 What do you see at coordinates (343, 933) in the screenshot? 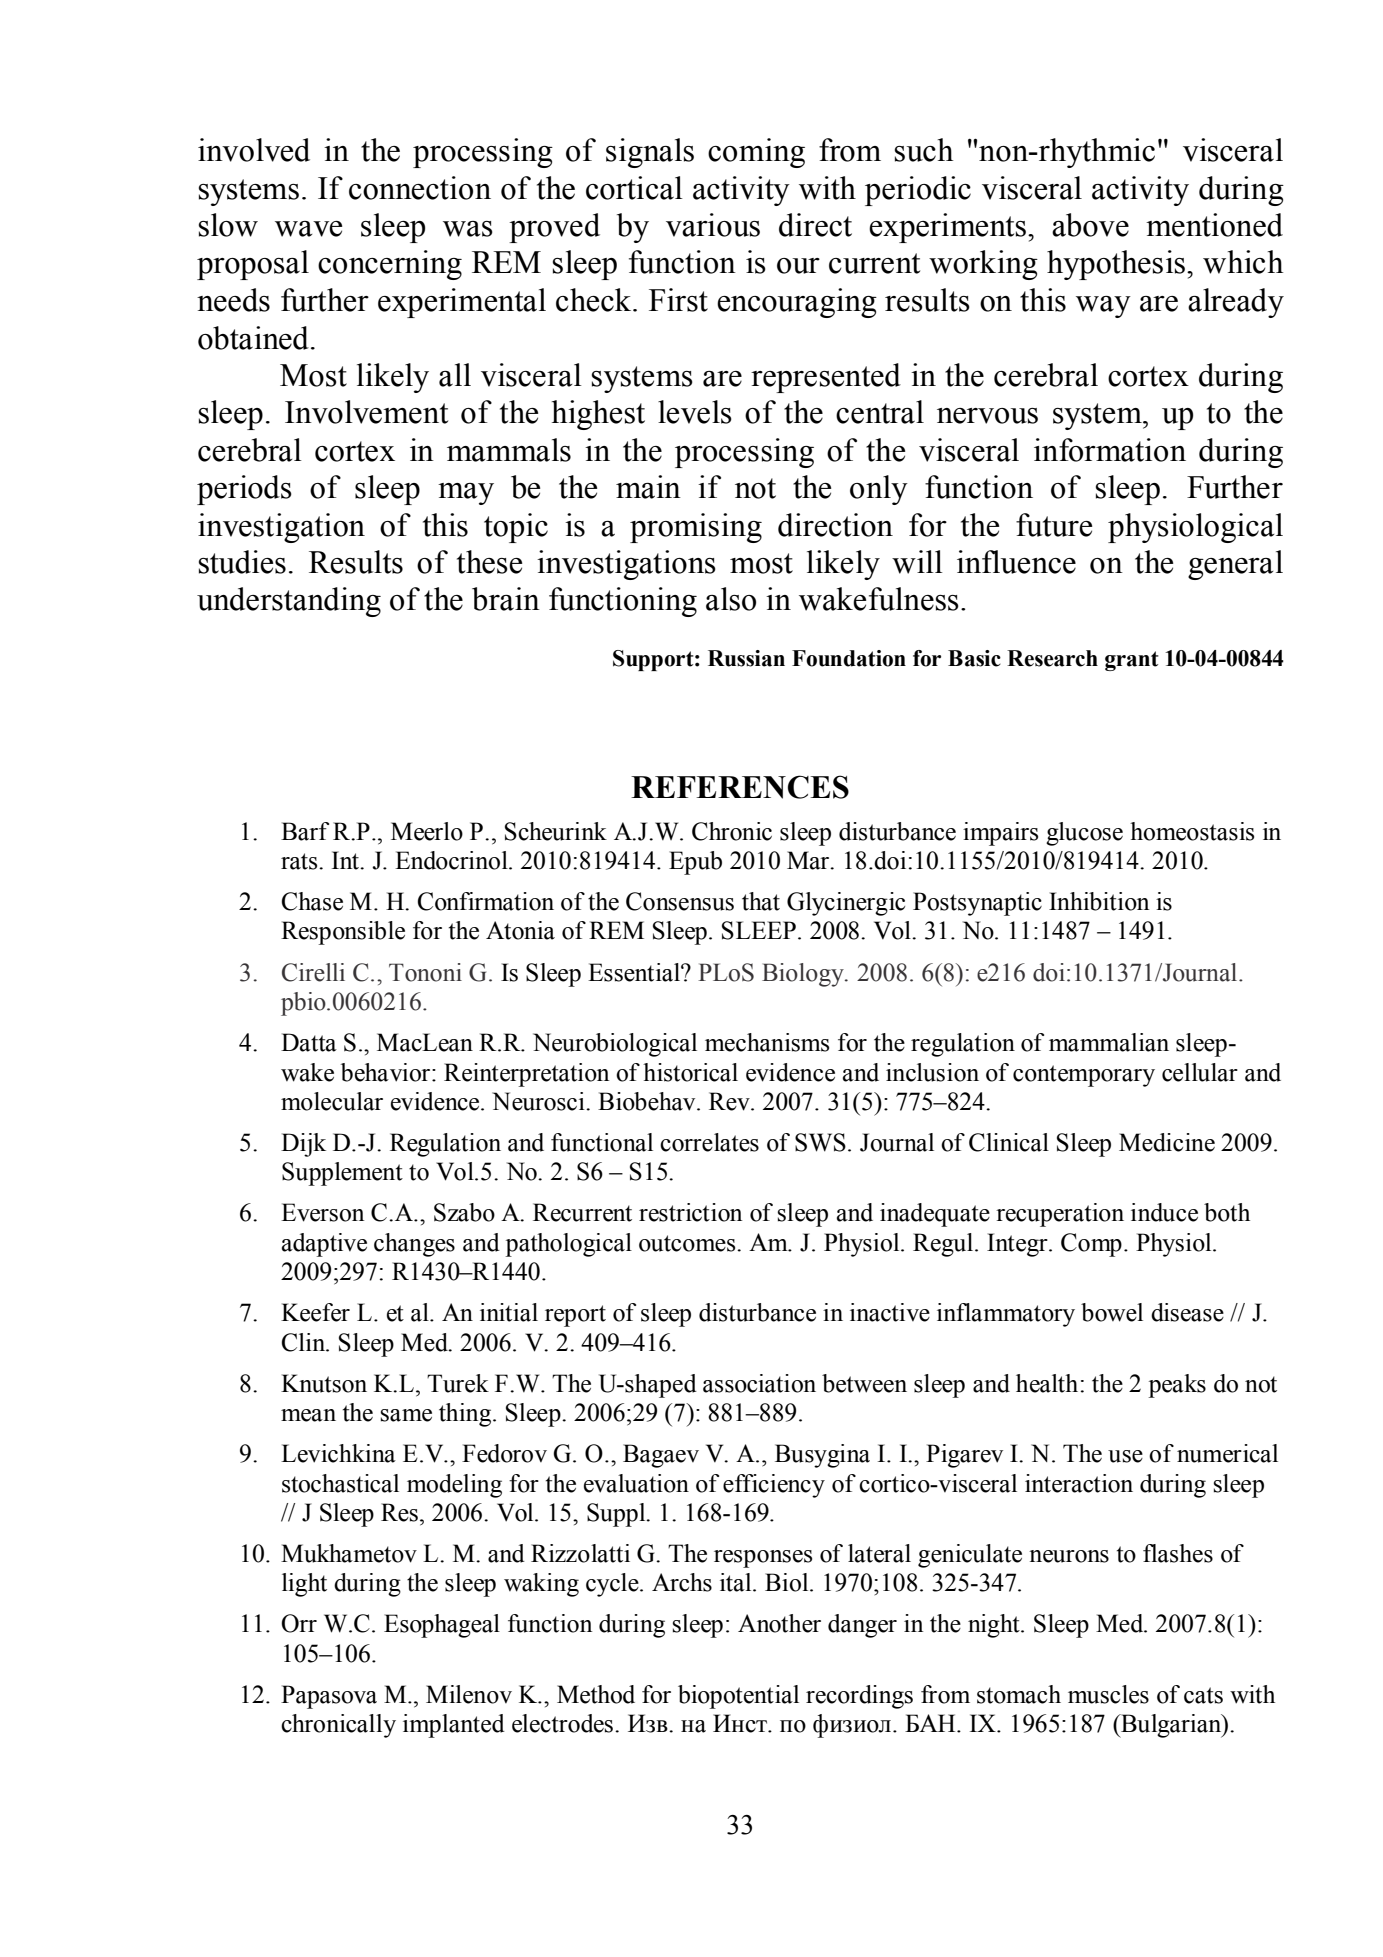
I see `Responsible` at bounding box center [343, 933].
